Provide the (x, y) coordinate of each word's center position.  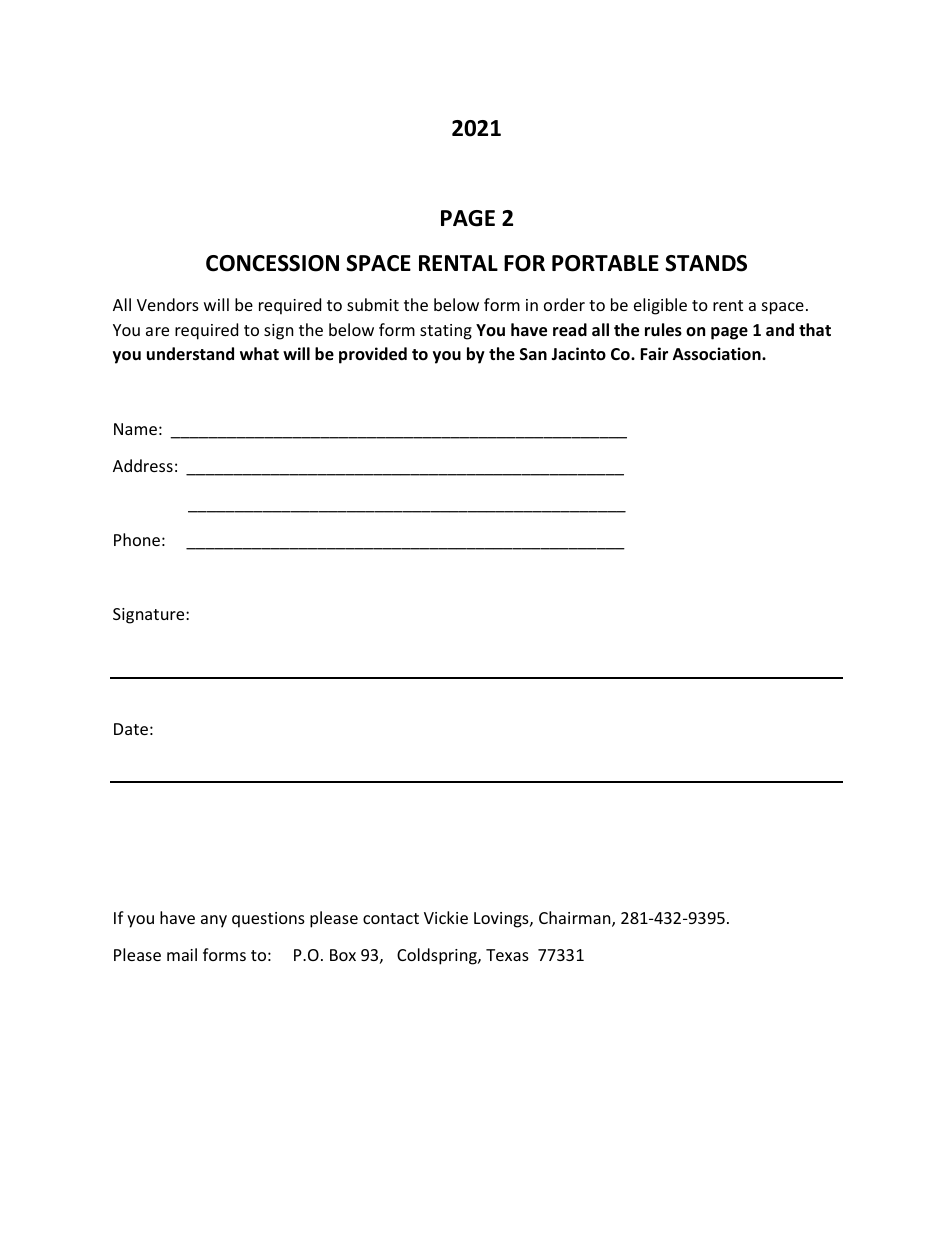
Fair (654, 353)
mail (182, 954)
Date (131, 729)
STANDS (706, 263)
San (533, 354)
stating (446, 332)
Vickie (446, 917)
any (214, 921)
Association (718, 354)
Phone (137, 539)
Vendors (168, 304)
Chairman (576, 919)
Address (143, 465)
